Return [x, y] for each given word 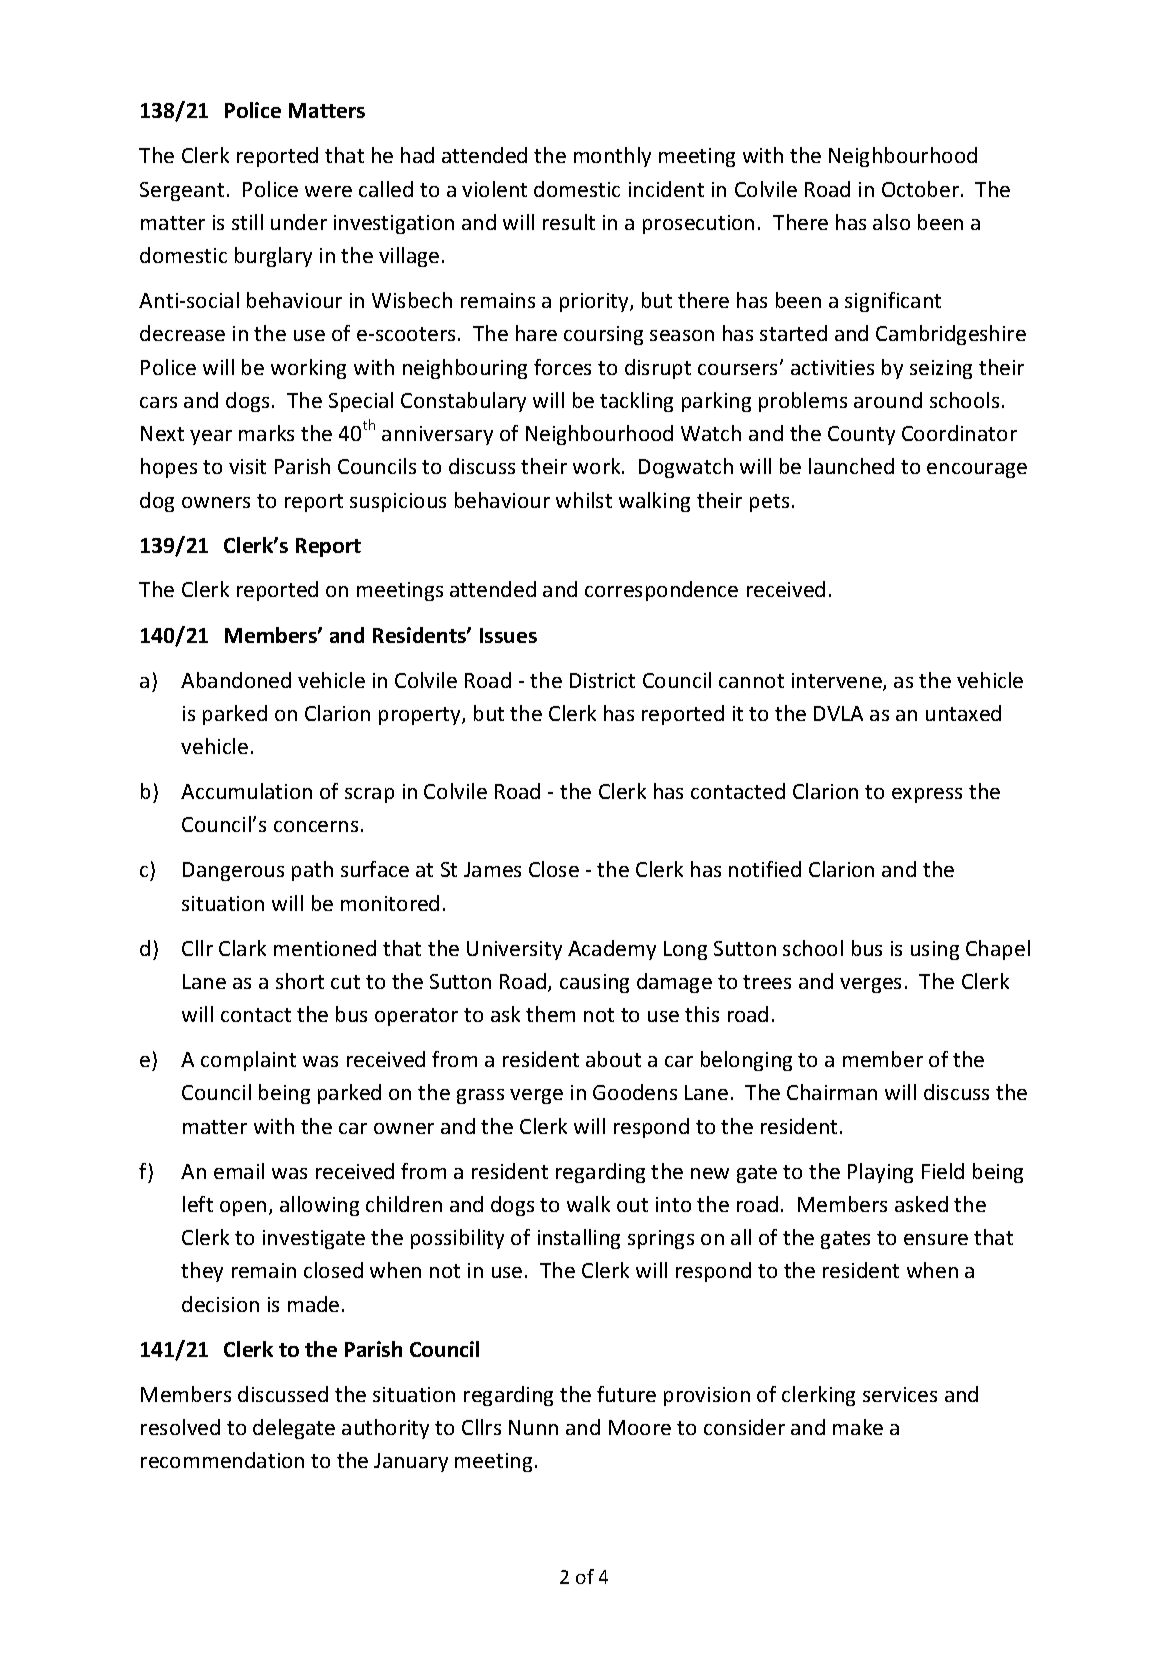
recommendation [222, 1460]
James [492, 869]
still [247, 222]
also [891, 222]
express [927, 795]
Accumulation [246, 791]
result [569, 222]
